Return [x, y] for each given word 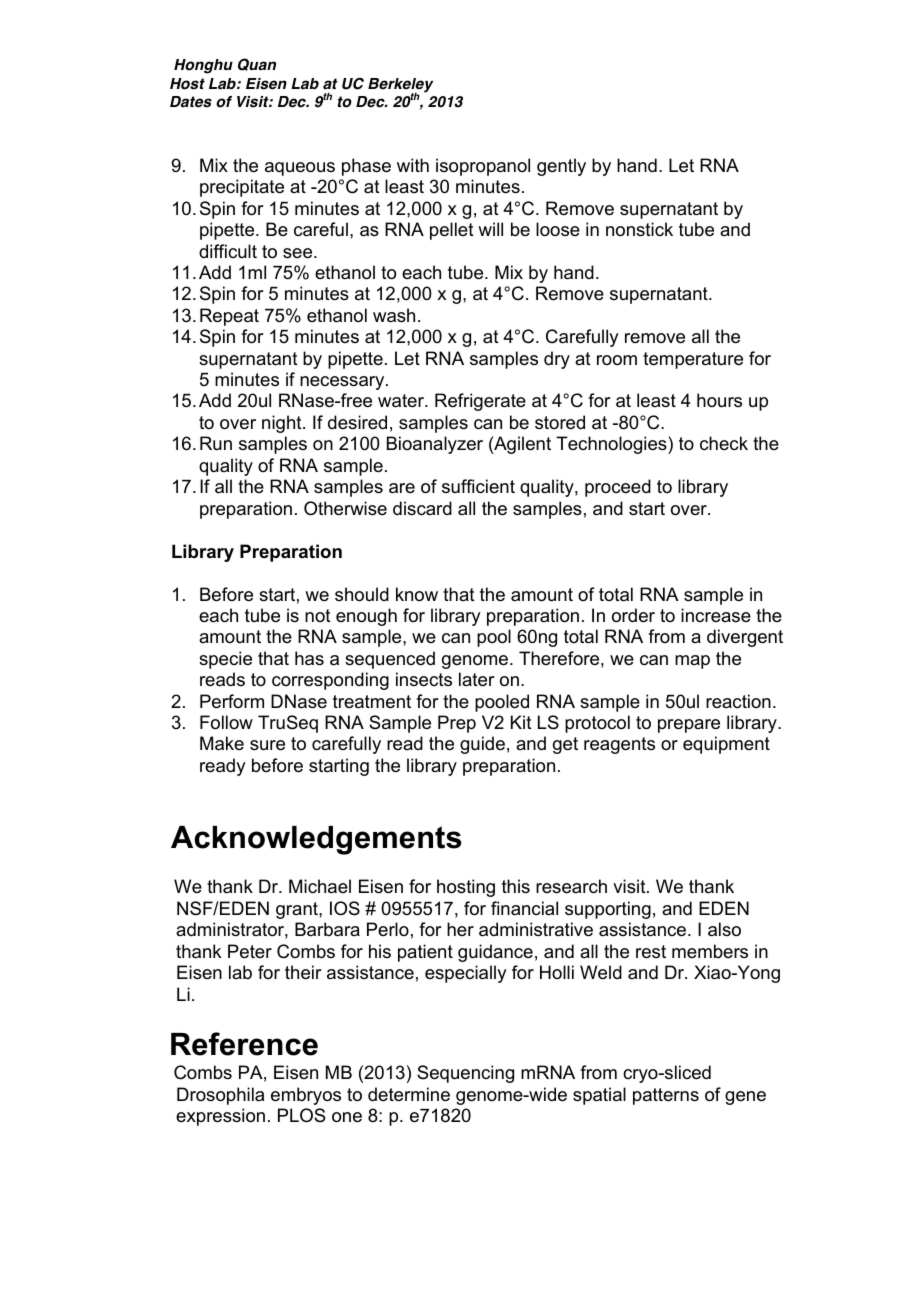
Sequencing [465, 1074]
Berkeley [400, 86]
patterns [666, 1096]
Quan [257, 64]
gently [561, 167]
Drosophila [220, 1096]
